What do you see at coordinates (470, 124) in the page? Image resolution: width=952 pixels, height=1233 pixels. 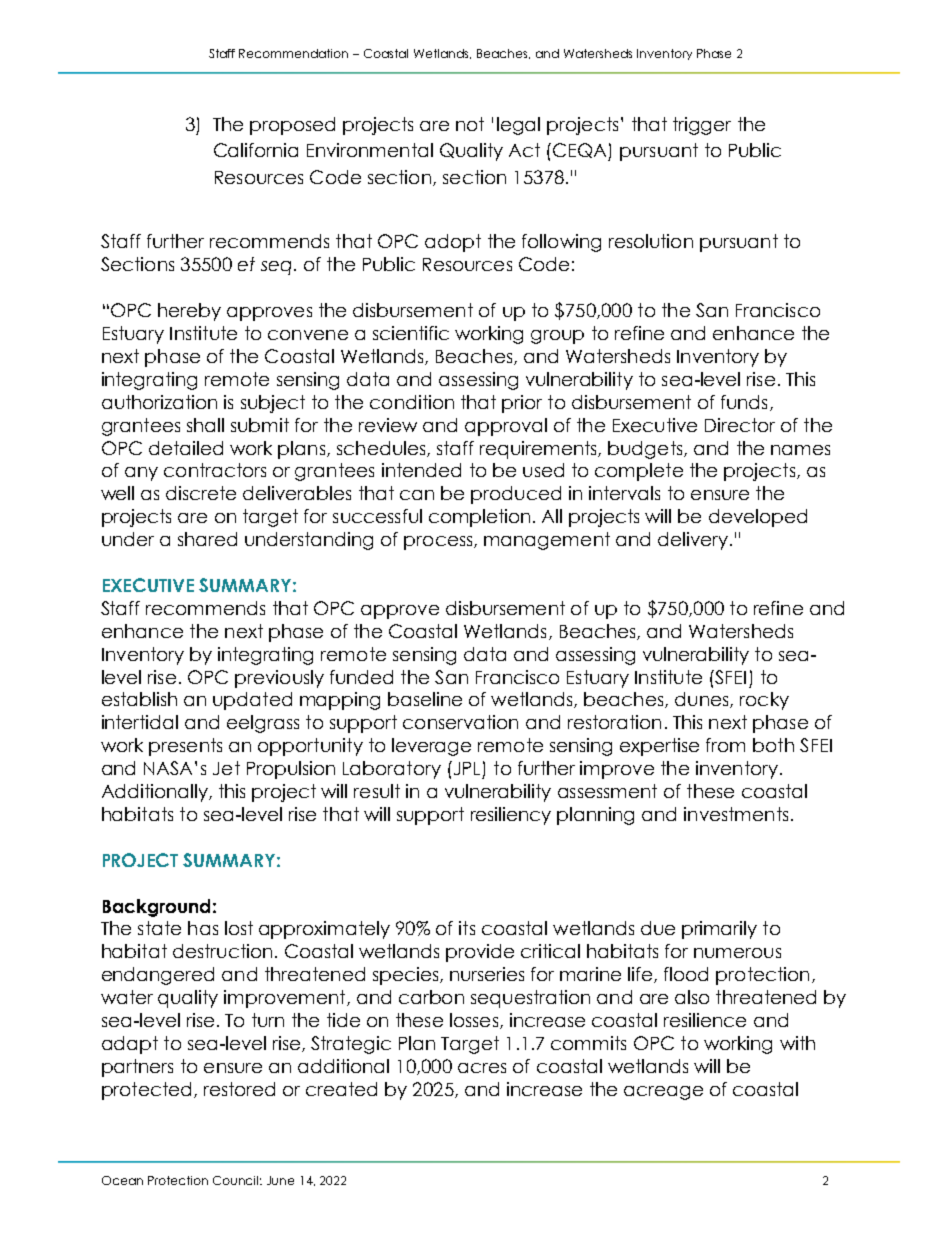 I see `not` at bounding box center [470, 124].
